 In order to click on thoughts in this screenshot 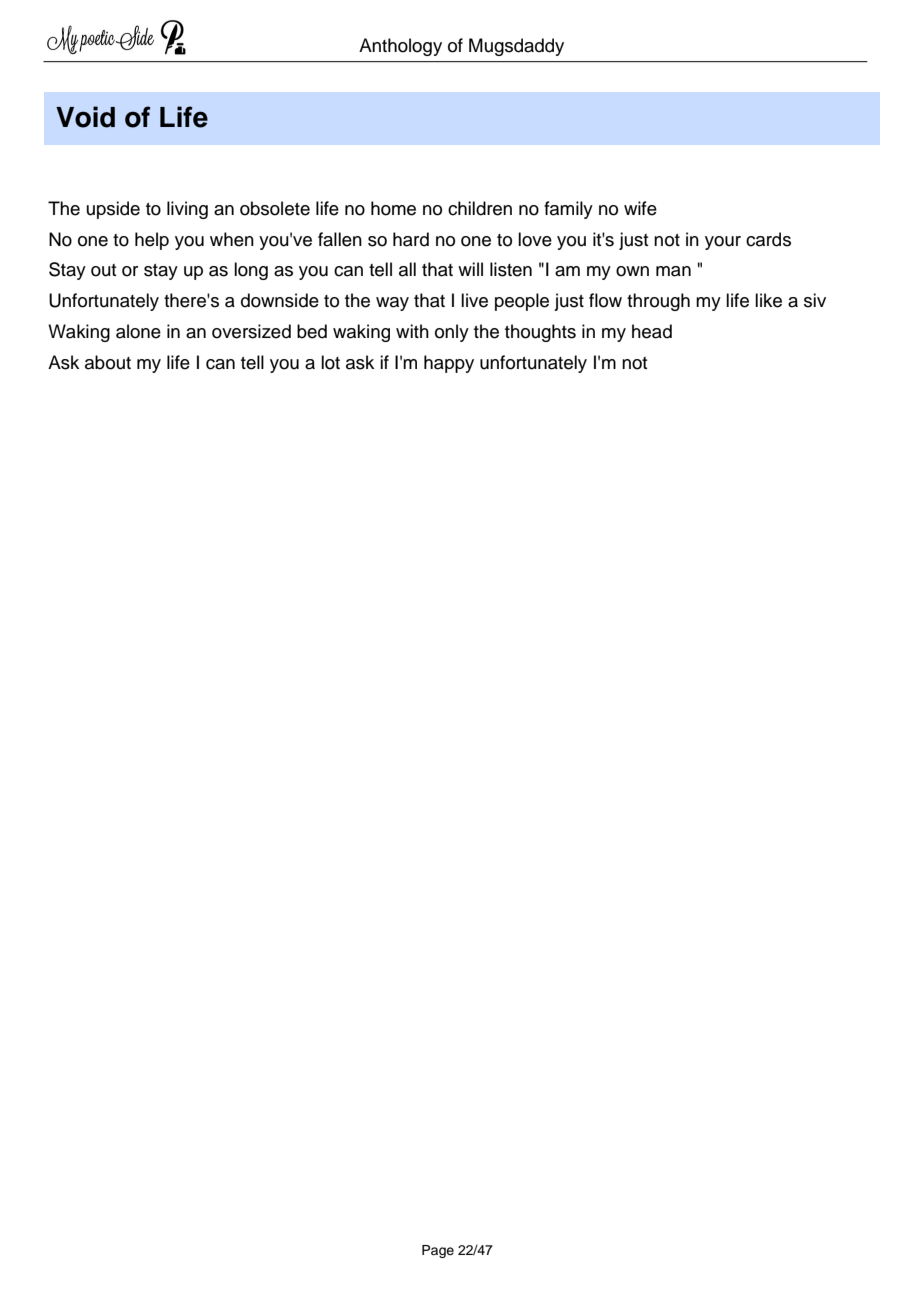, I will do `click(540, 333)`.
